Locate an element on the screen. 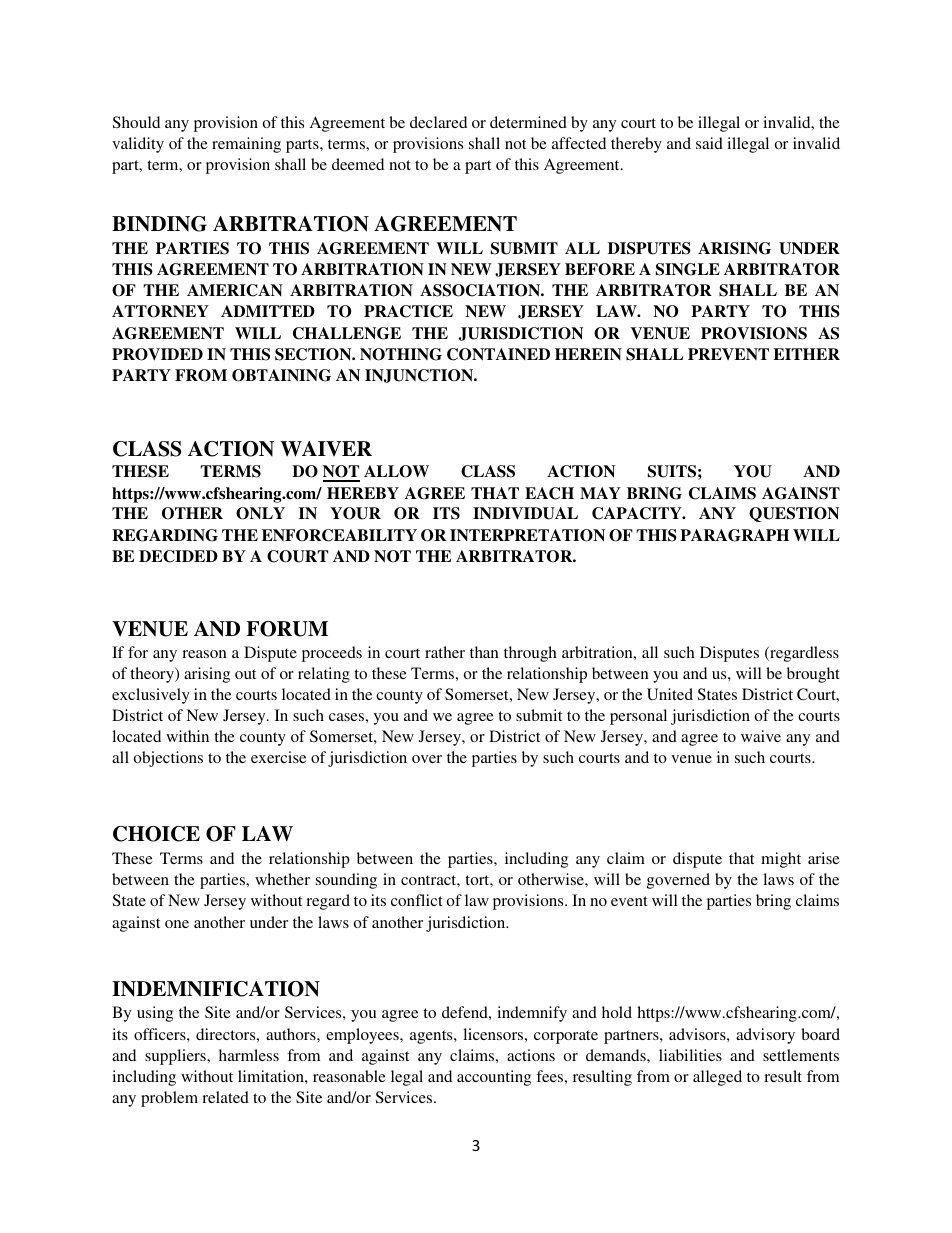  within is located at coordinates (187, 736).
